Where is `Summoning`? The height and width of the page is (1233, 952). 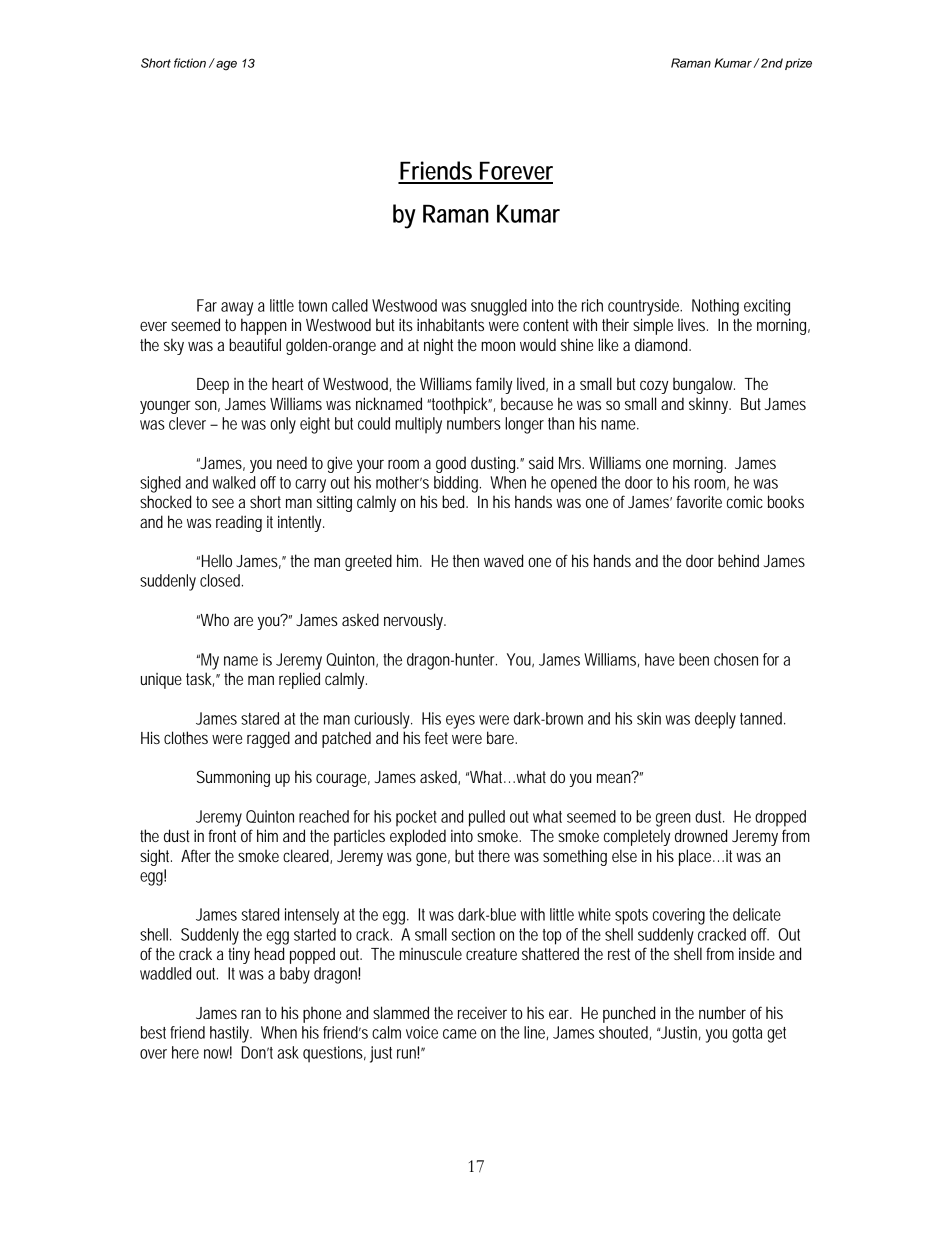
Summoning is located at coordinates (233, 778).
